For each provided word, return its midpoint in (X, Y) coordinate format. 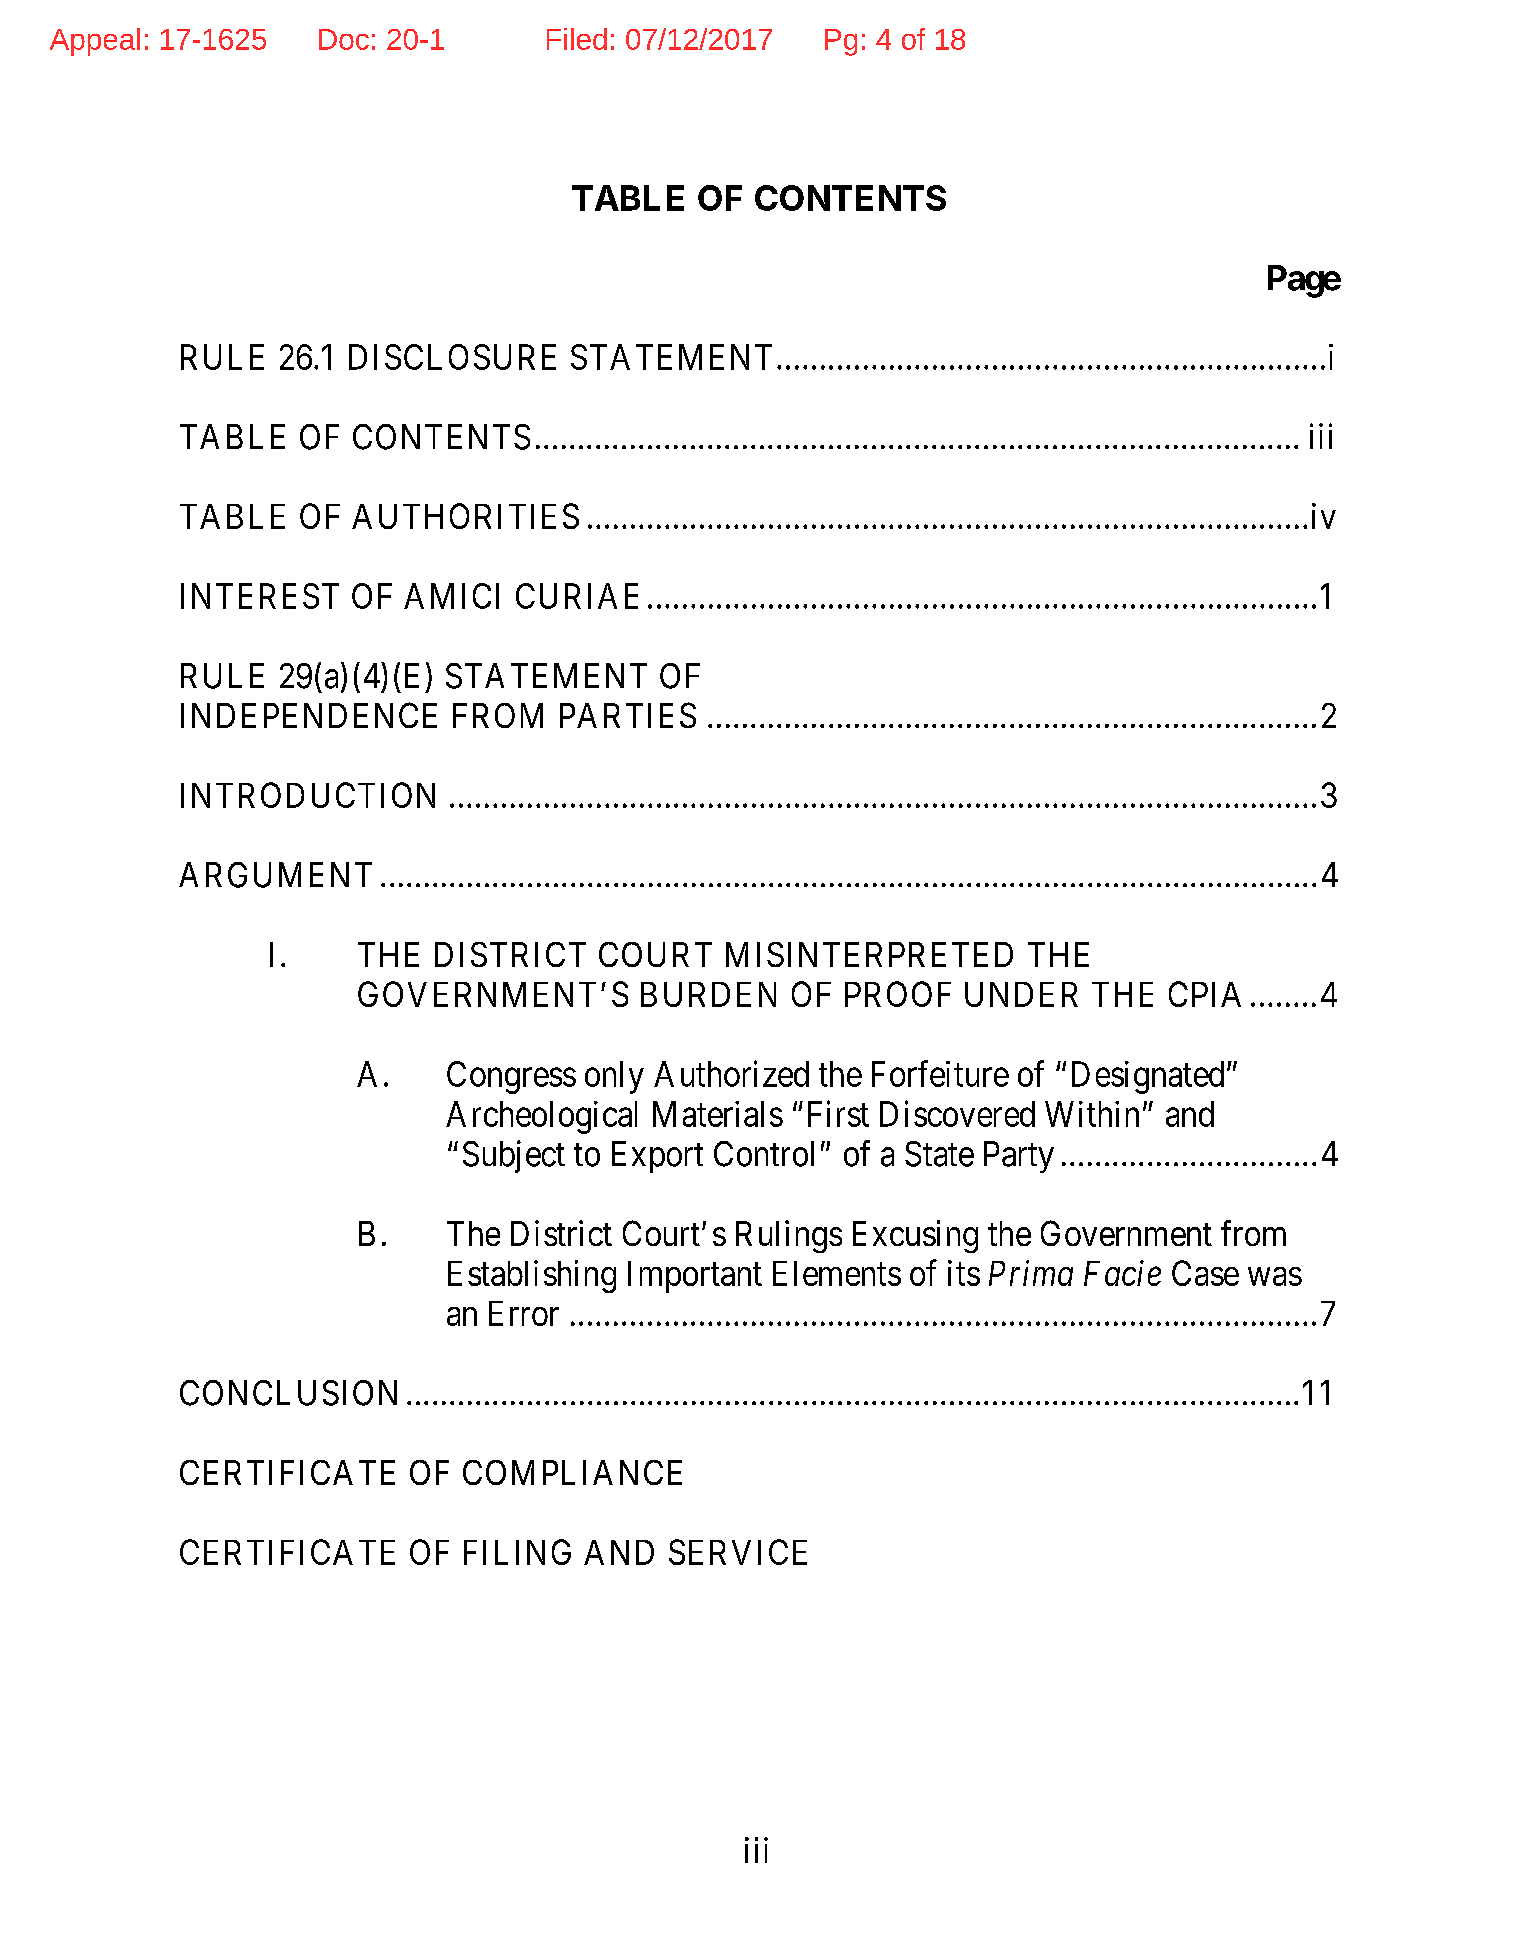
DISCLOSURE (452, 357)
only (614, 1077)
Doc (344, 39)
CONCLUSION (288, 1393)
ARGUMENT (275, 875)
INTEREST (260, 596)
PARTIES (628, 715)
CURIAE (577, 596)
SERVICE (738, 1552)
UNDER (1021, 994)
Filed (577, 39)
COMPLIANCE (572, 1472)
